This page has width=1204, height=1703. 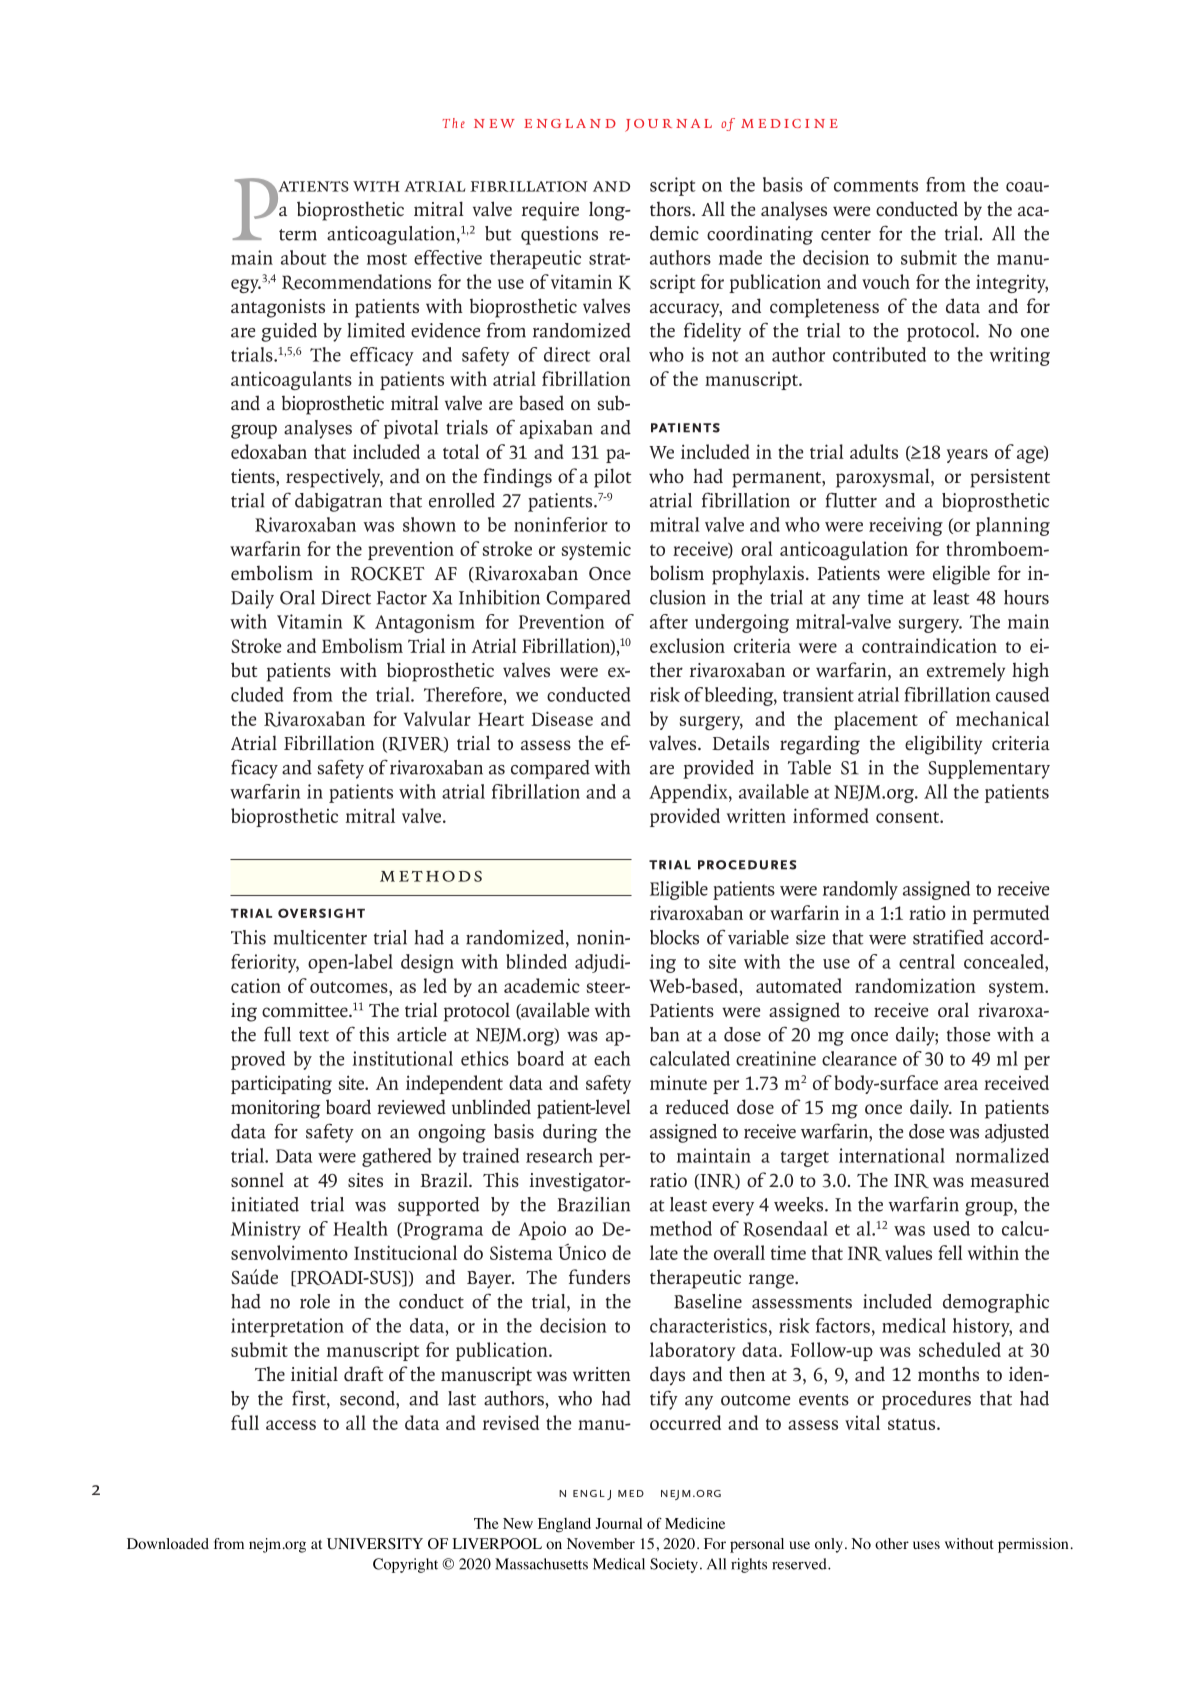 What do you see at coordinates (674, 937) in the page?
I see `blocks` at bounding box center [674, 937].
